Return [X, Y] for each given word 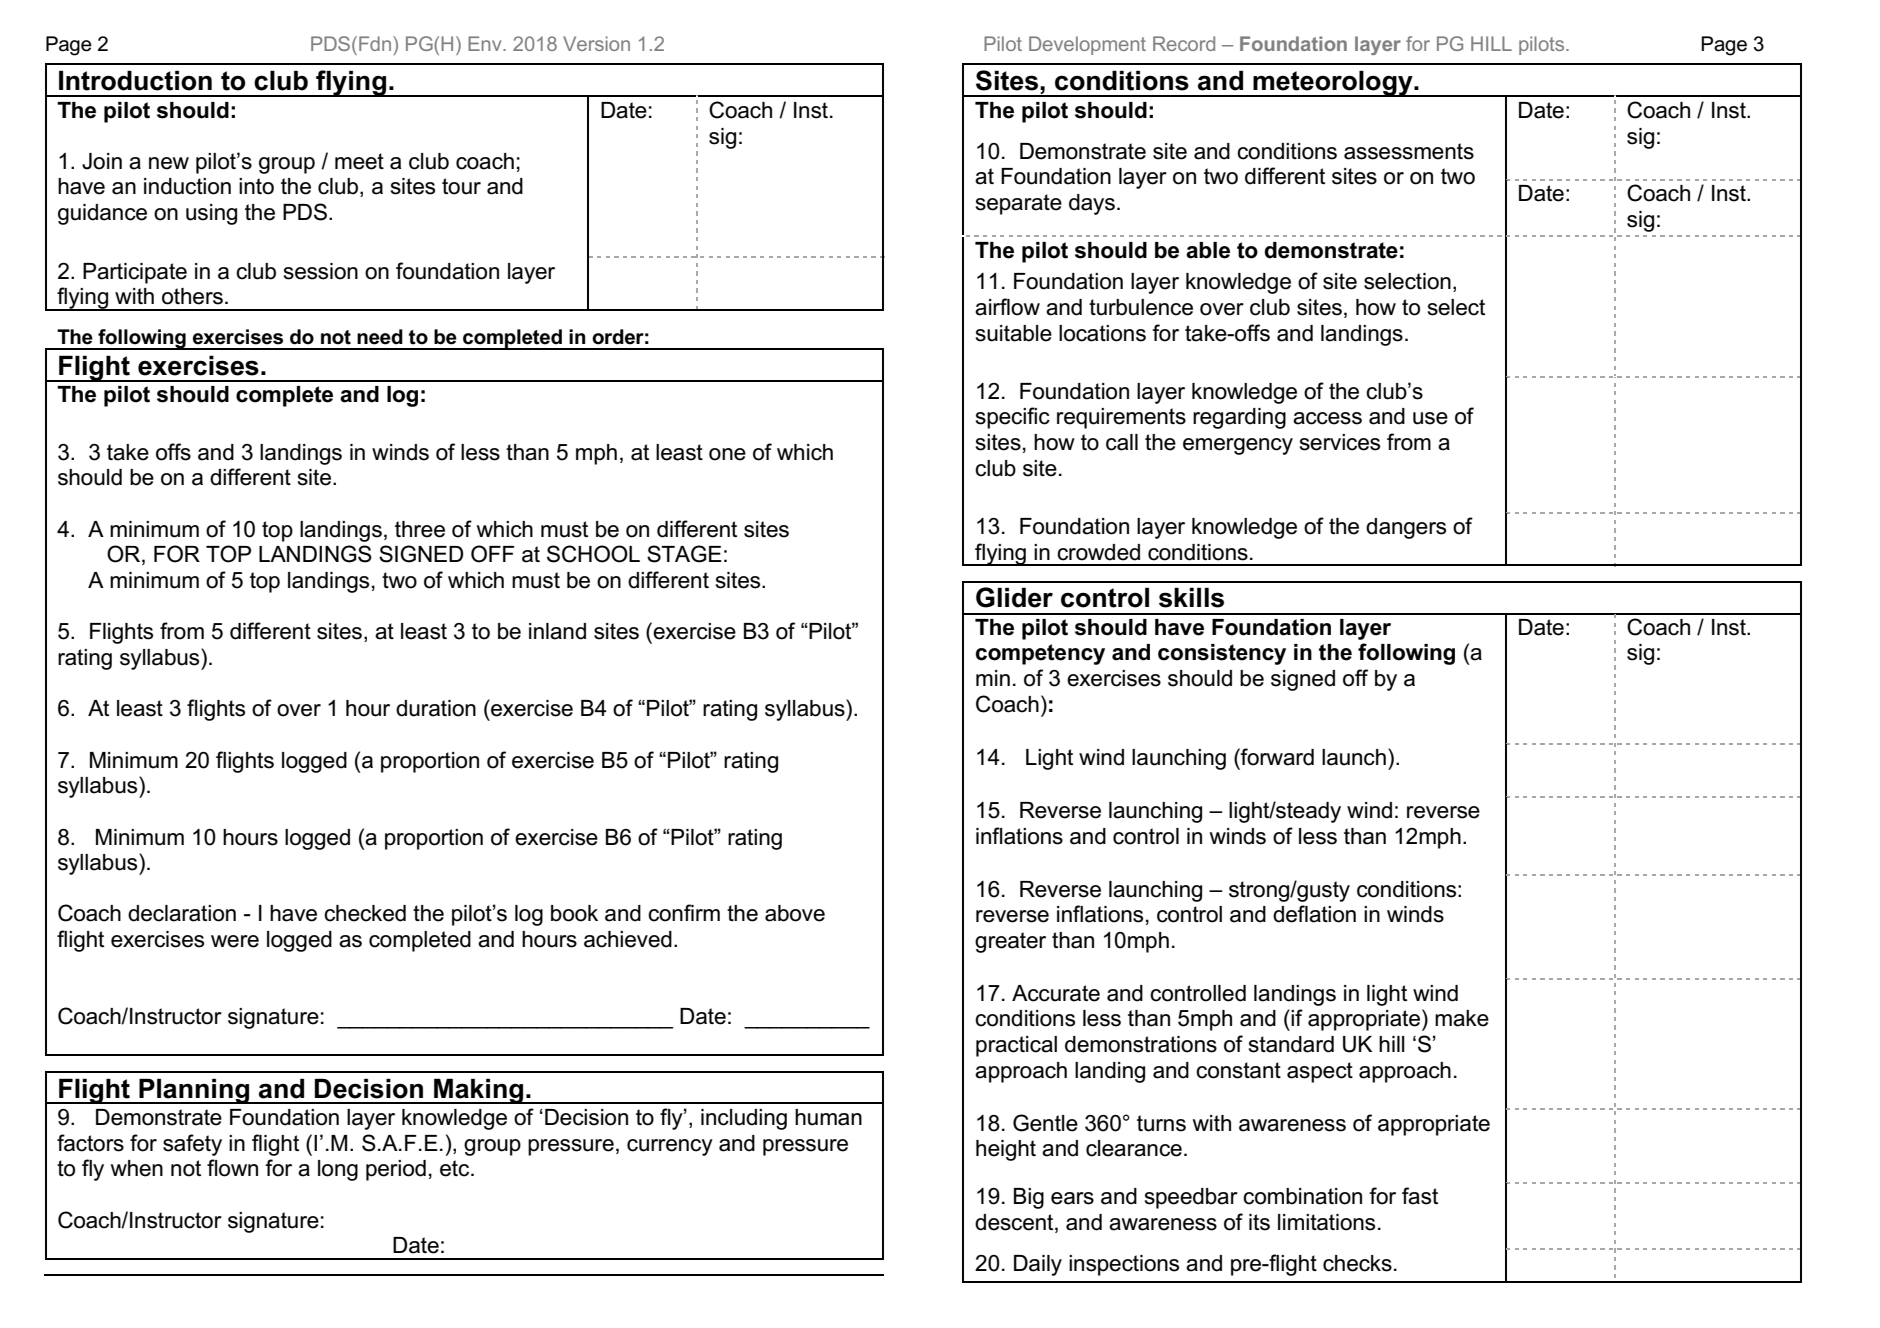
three [420, 529]
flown [232, 1168]
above [795, 913]
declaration [182, 913]
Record [1184, 43]
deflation [1314, 914]
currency [670, 1147]
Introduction [135, 80]
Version [596, 43]
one [727, 454]
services [1340, 442]
